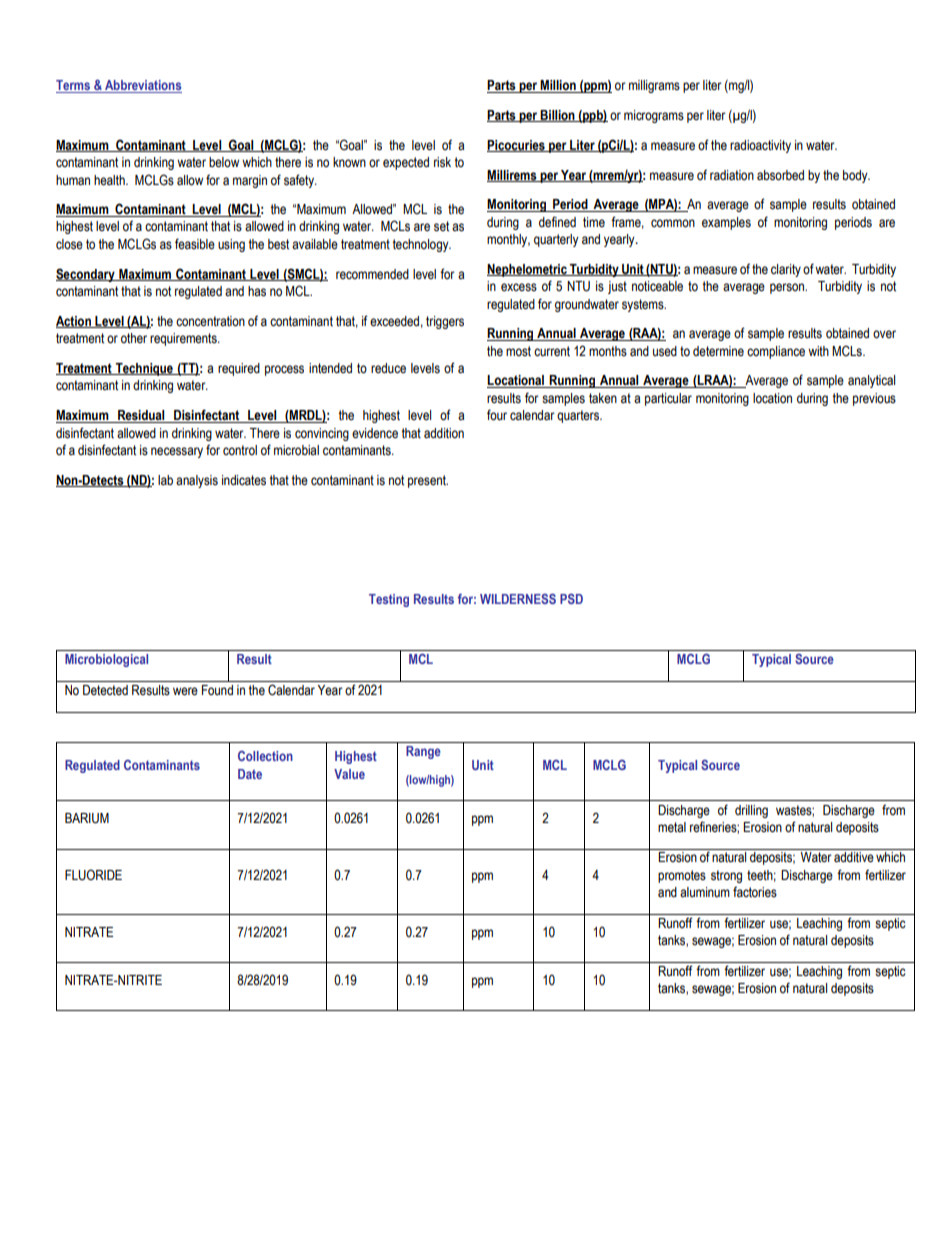 This screenshot has height=1233, width=952. Describe the element at coordinates (106, 660) in the screenshot. I see `Microbiological` at that location.
